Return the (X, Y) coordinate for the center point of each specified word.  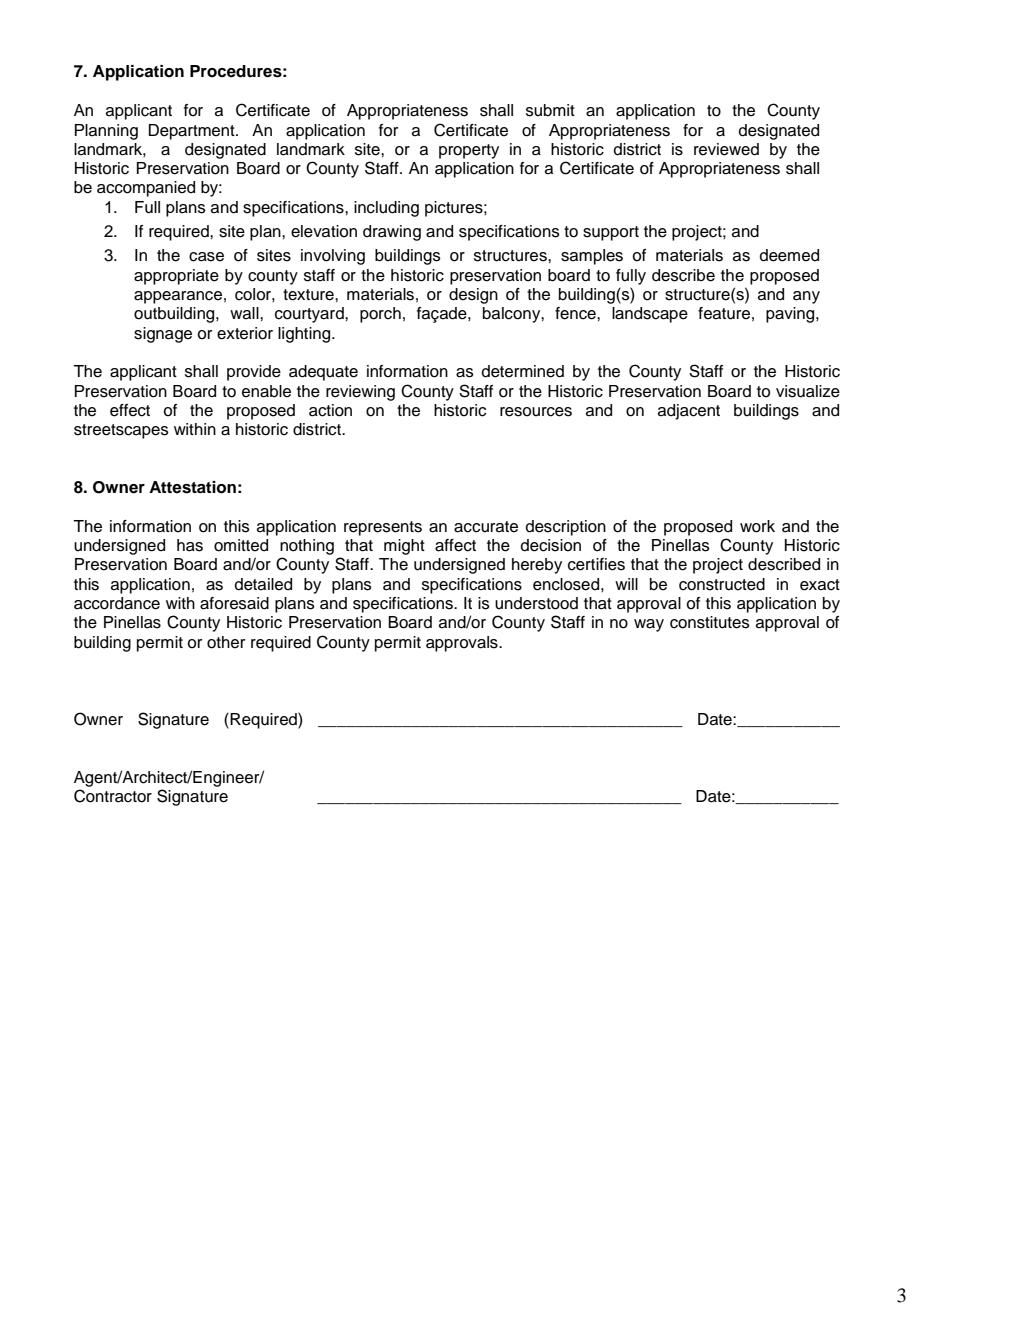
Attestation (192, 487)
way (649, 625)
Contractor (113, 796)
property (469, 151)
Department (193, 132)
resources (536, 412)
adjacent (689, 412)
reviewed (726, 149)
